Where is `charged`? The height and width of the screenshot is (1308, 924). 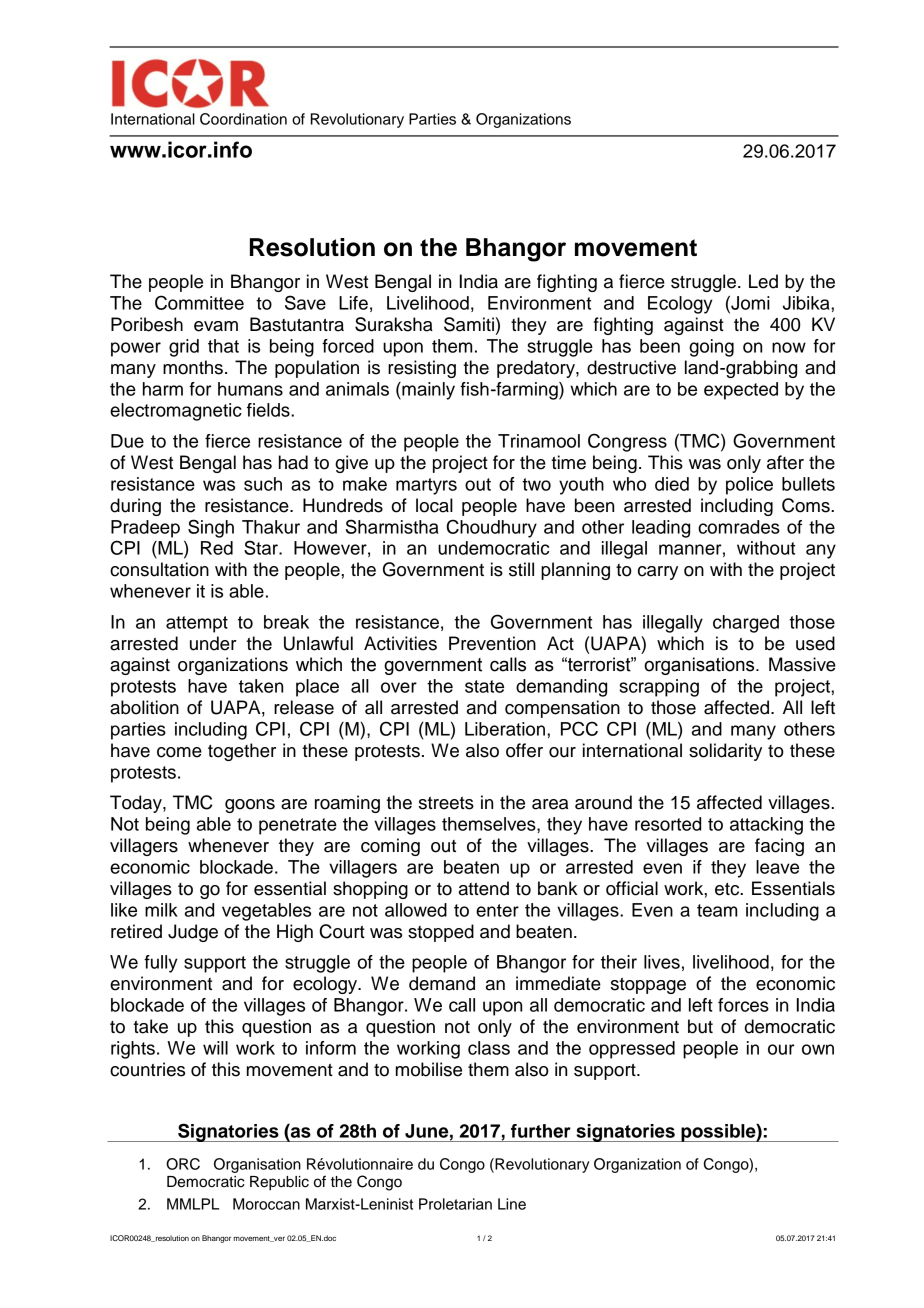 charged is located at coordinates (746, 624).
